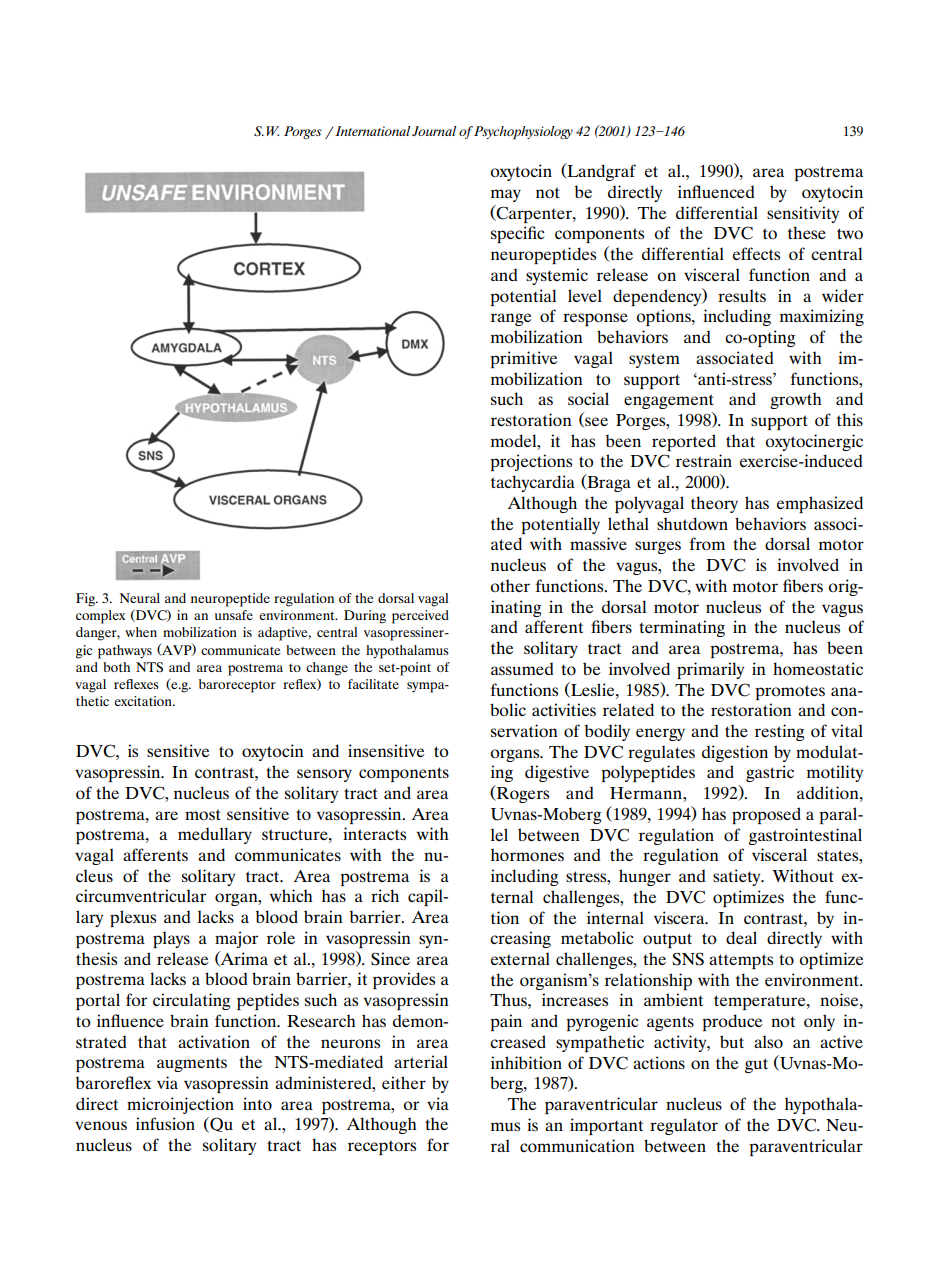 Image resolution: width=943 pixels, height=1288 pixels. Describe the element at coordinates (141, 632) in the document. I see `when` at that location.
